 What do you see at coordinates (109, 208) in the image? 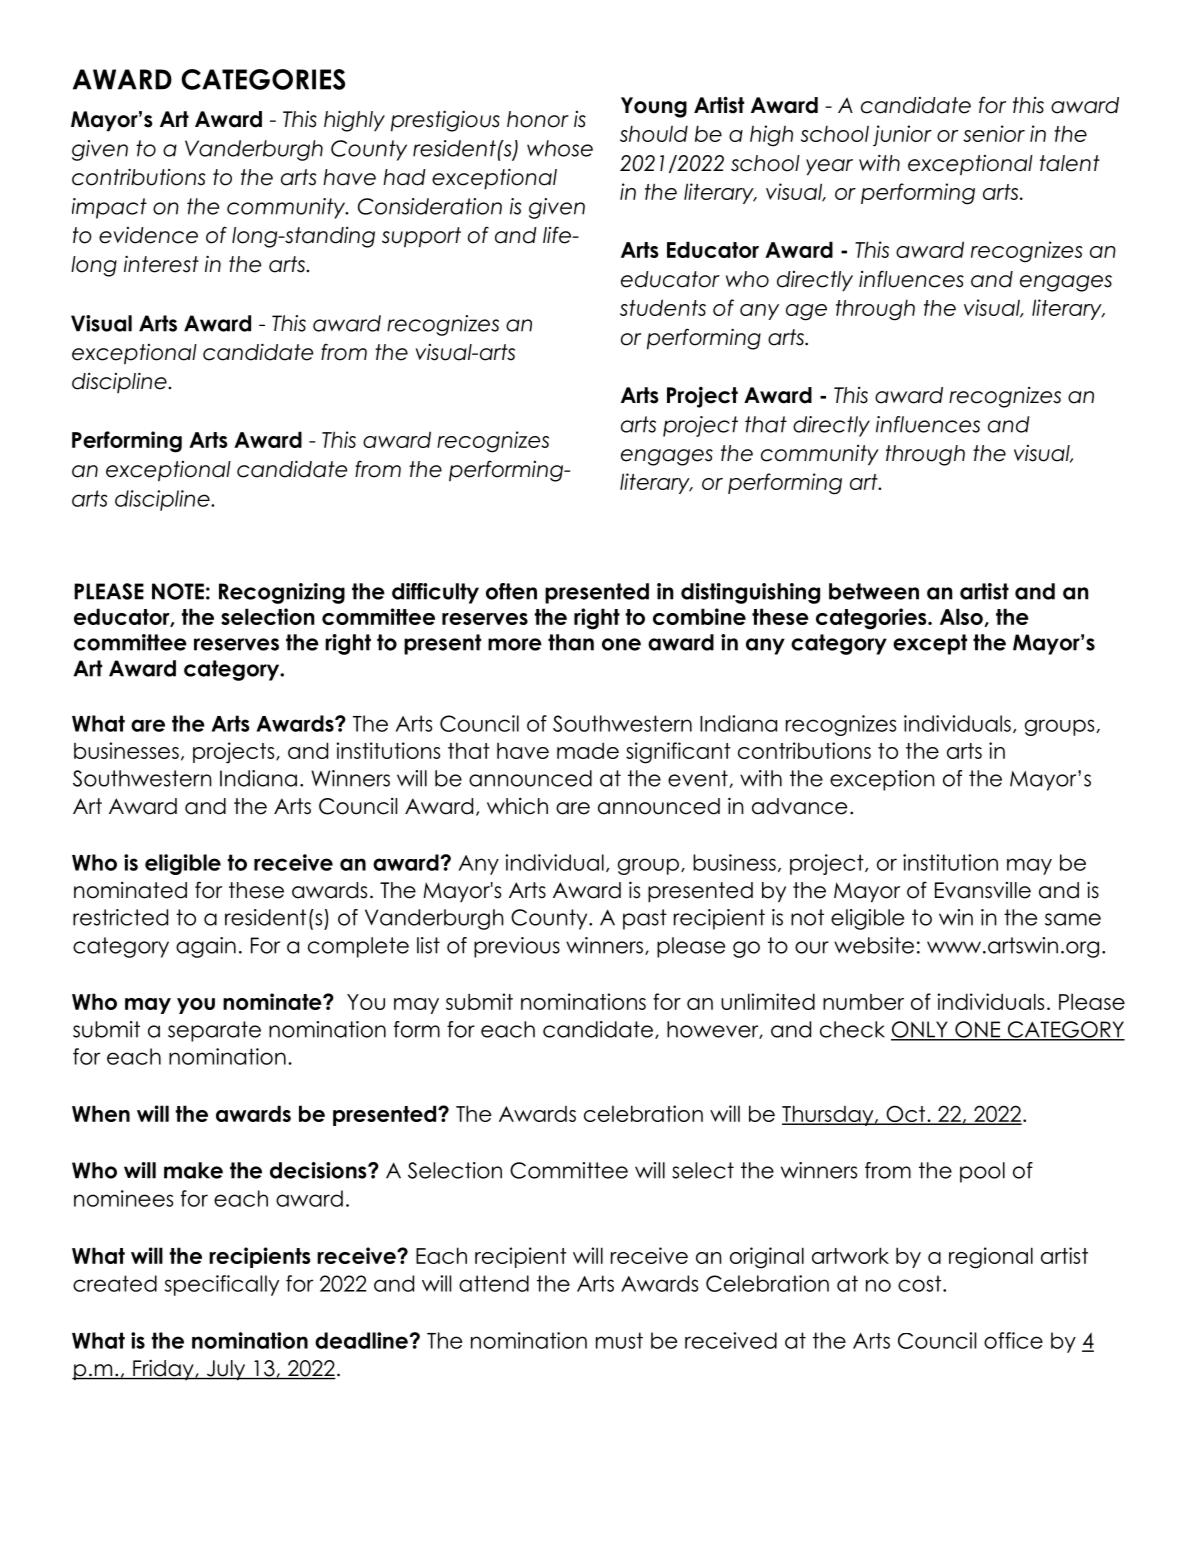
I see `impact` at bounding box center [109, 208].
